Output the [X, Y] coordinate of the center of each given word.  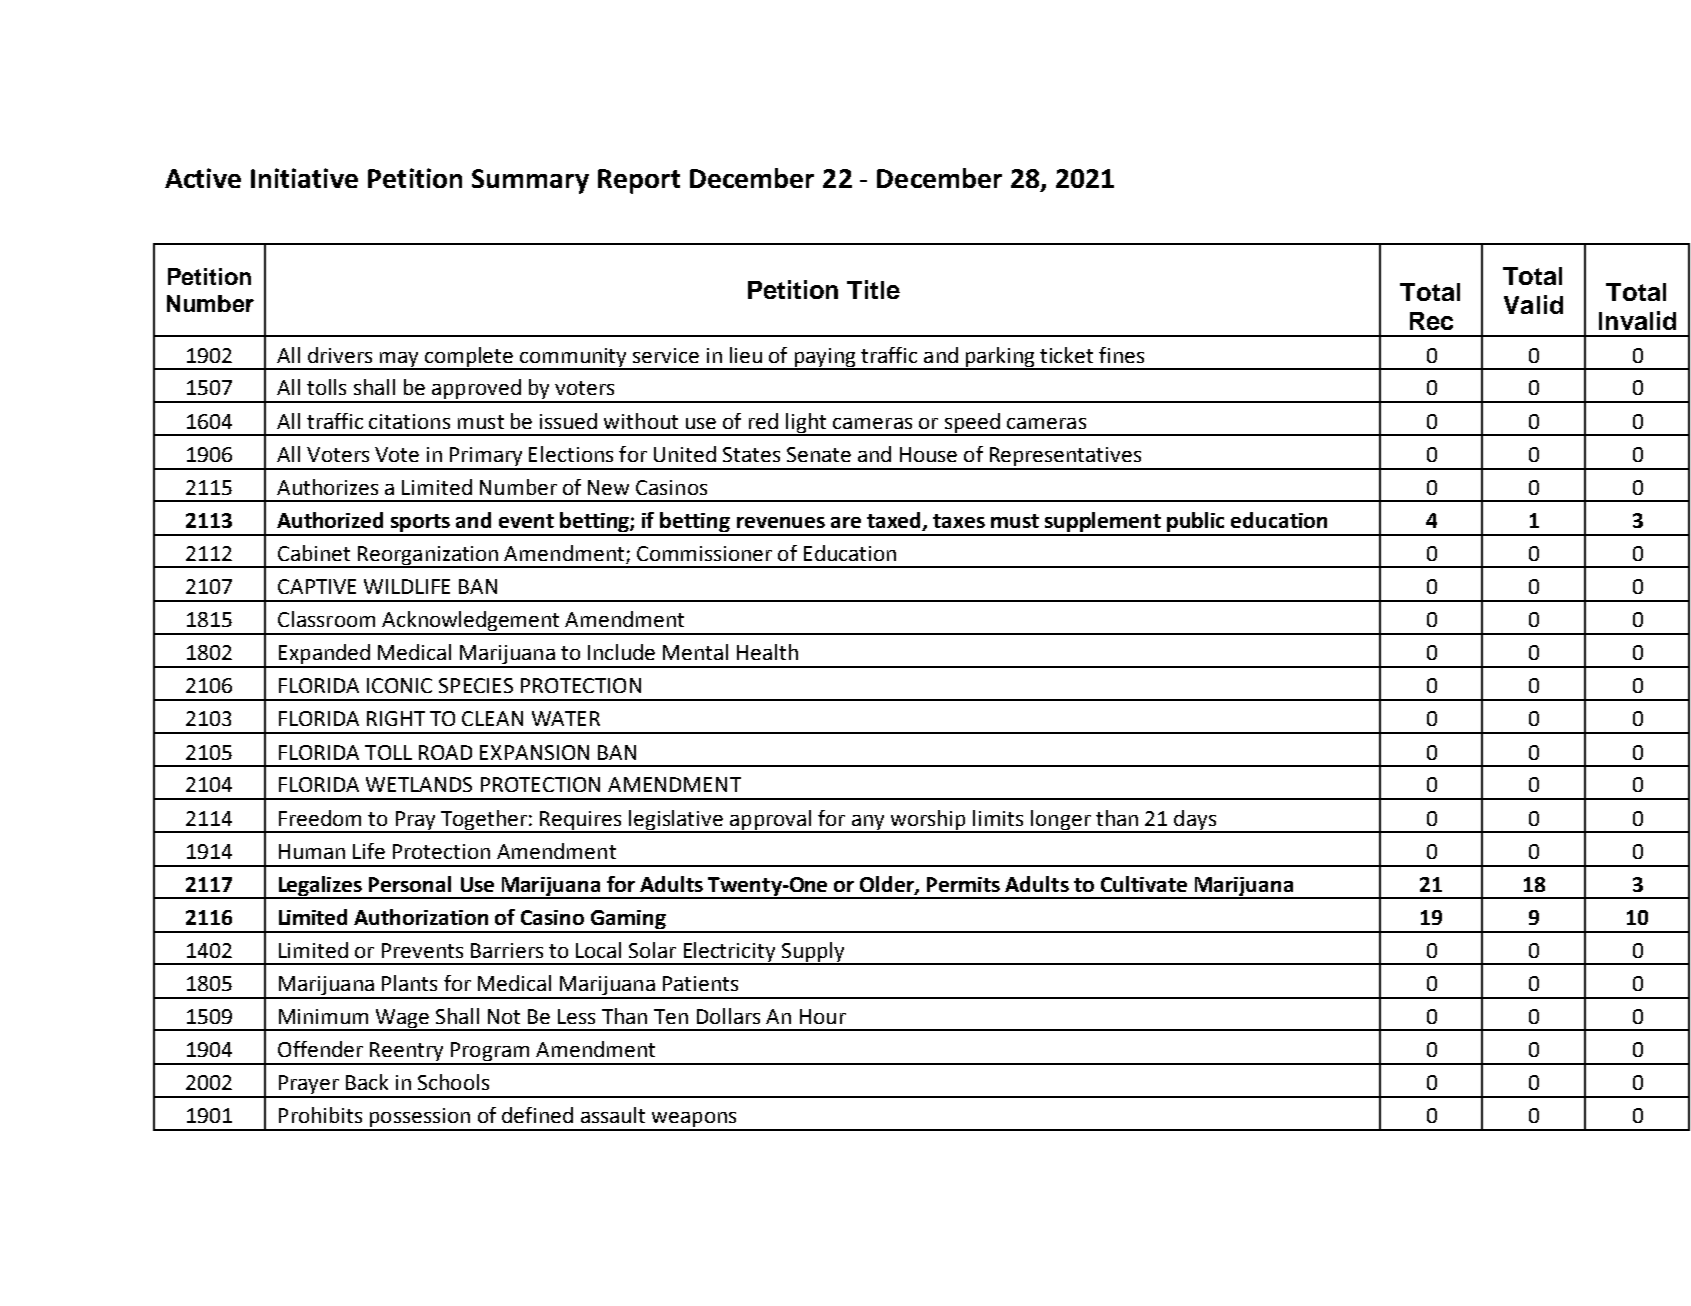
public [1197, 523]
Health [767, 652]
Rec [1431, 321]
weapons [694, 1121]
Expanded [324, 655]
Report [639, 181]
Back [367, 1082]
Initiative [304, 178]
